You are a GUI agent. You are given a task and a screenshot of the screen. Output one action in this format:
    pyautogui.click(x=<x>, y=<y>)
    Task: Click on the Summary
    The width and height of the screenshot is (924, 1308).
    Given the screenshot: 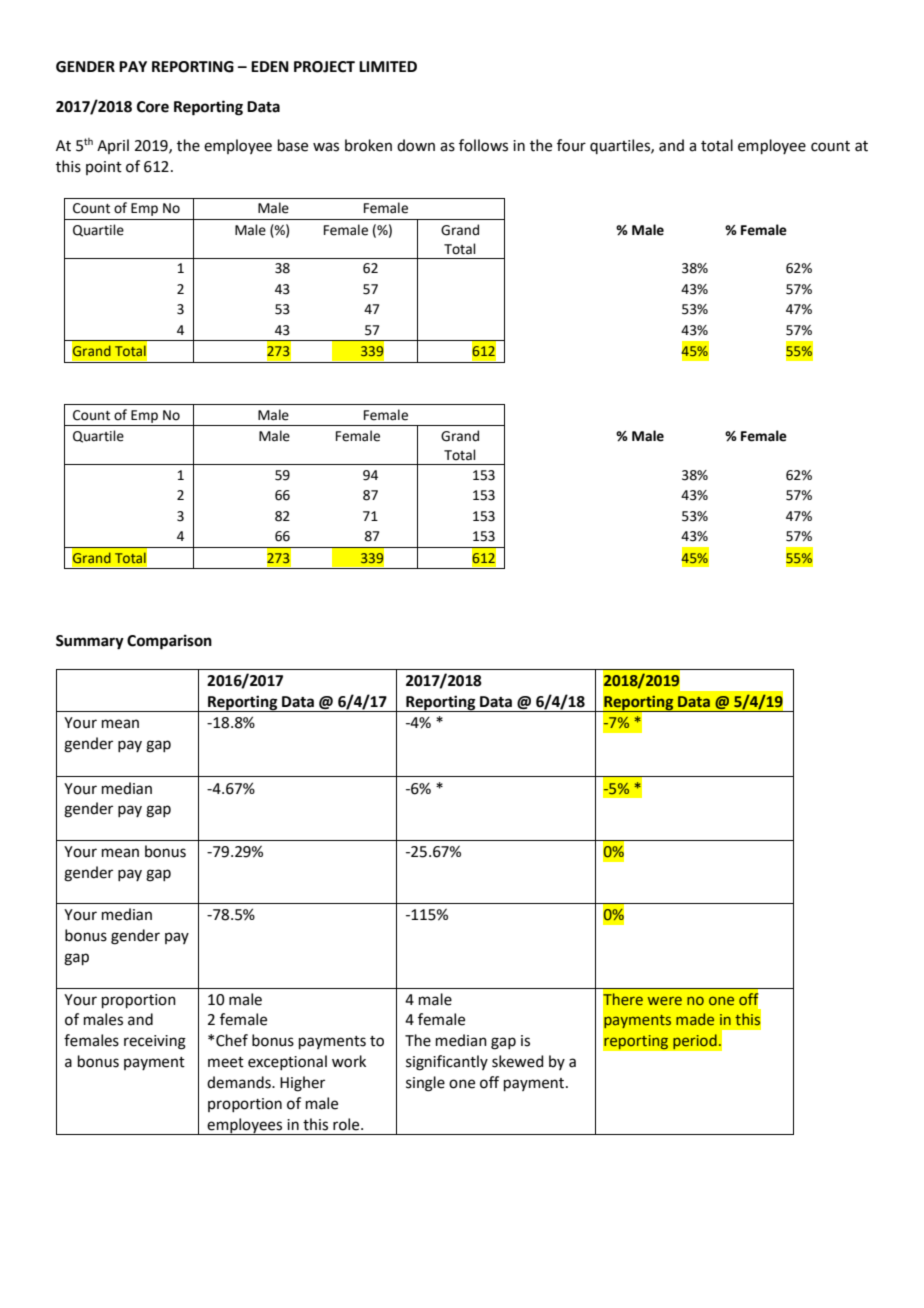 What is the action you would take?
    pyautogui.click(x=90, y=642)
